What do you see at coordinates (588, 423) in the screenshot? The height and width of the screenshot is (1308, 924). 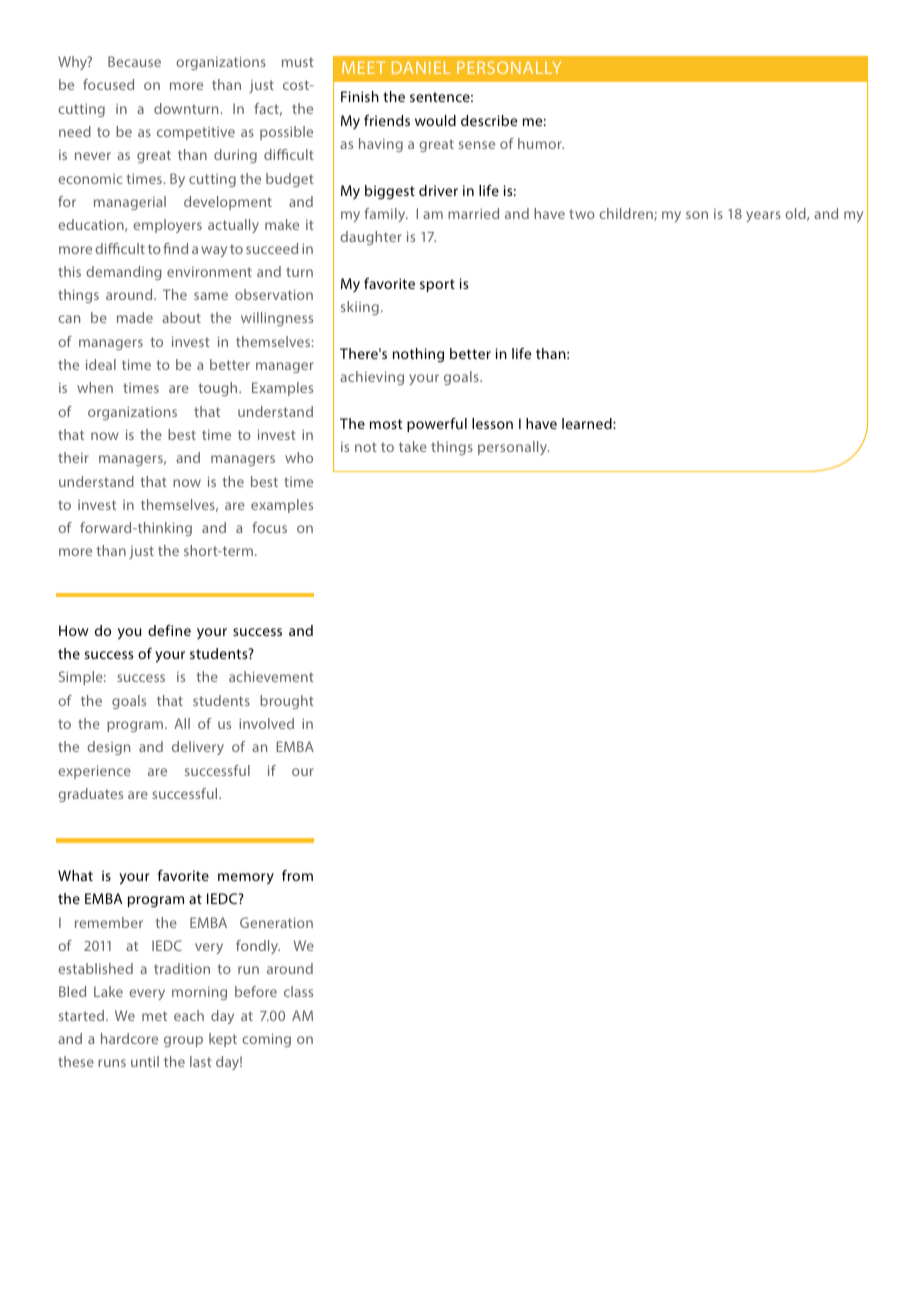 I see `learned` at bounding box center [588, 423].
